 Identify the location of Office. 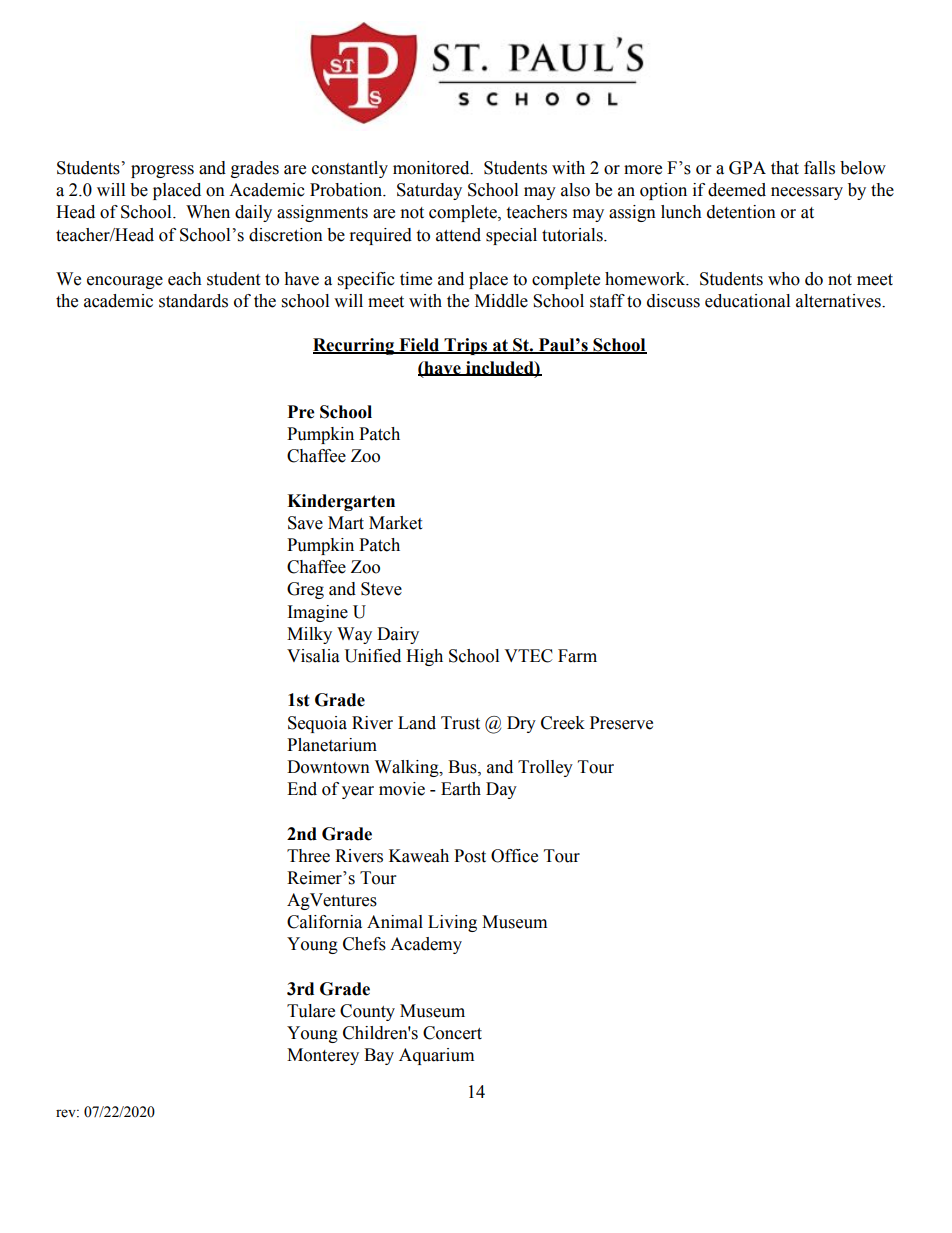
(514, 856).
